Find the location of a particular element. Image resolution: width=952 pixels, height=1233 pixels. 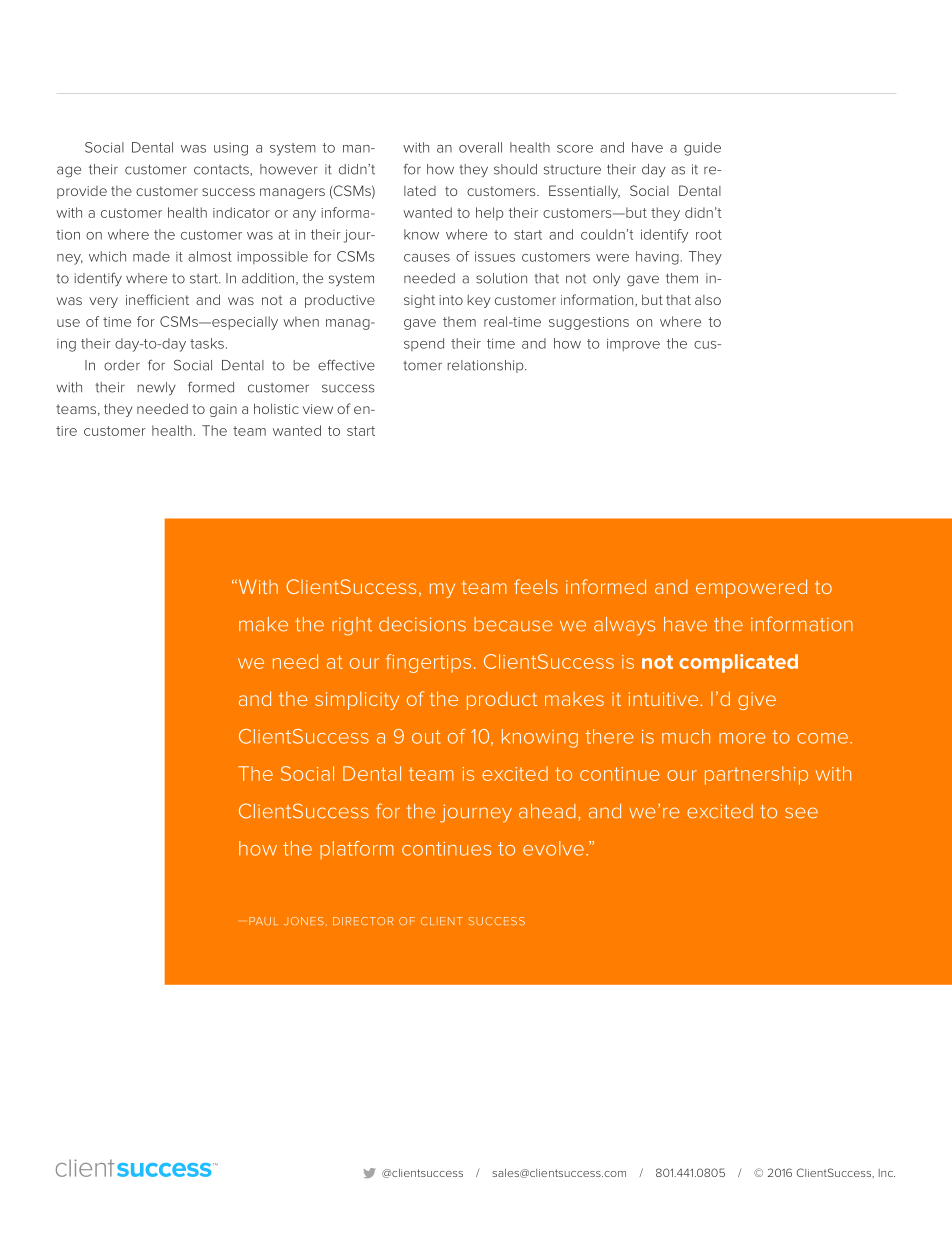

should is located at coordinates (515, 169).
